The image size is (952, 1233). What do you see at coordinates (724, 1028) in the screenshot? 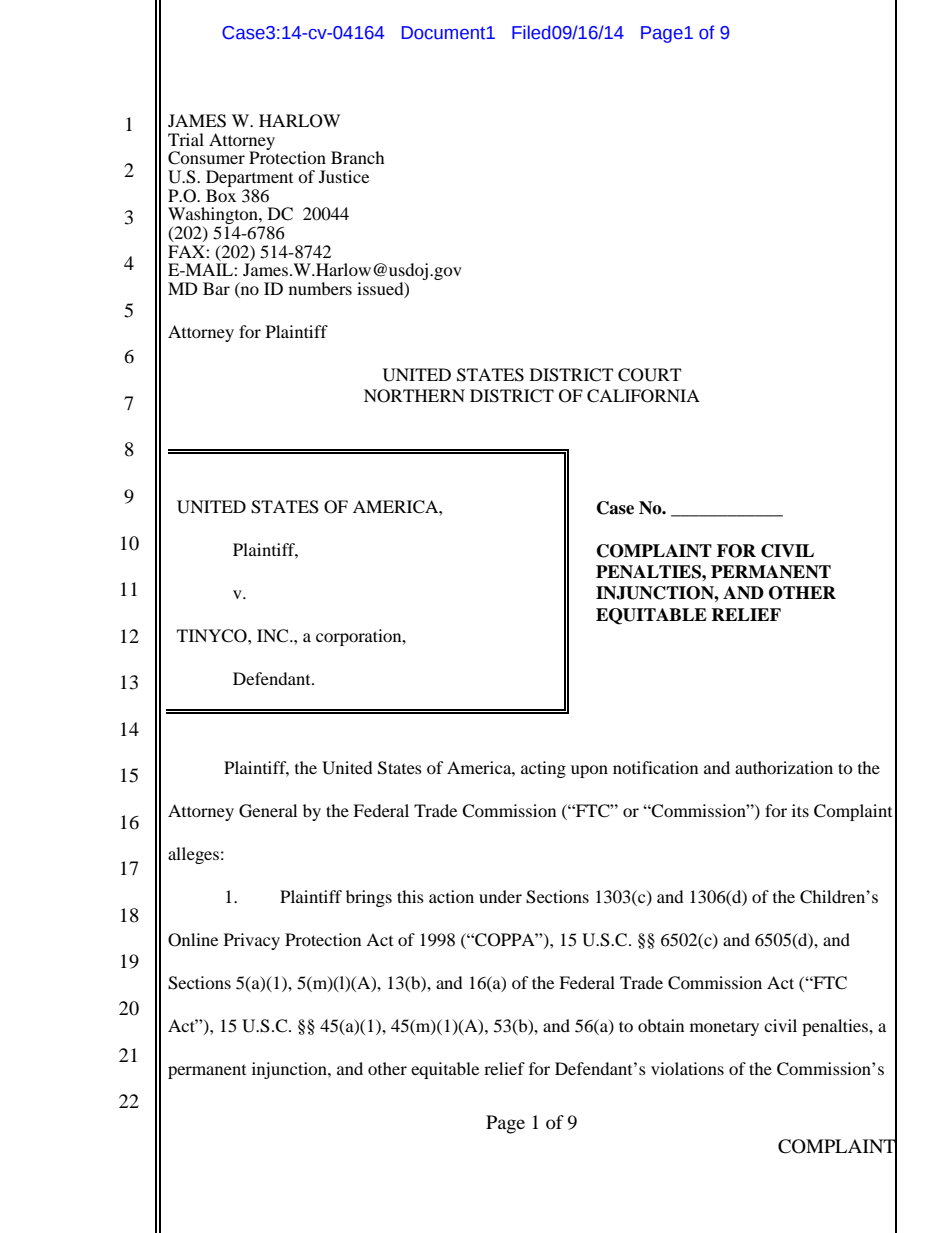
I see `monetary` at bounding box center [724, 1028].
